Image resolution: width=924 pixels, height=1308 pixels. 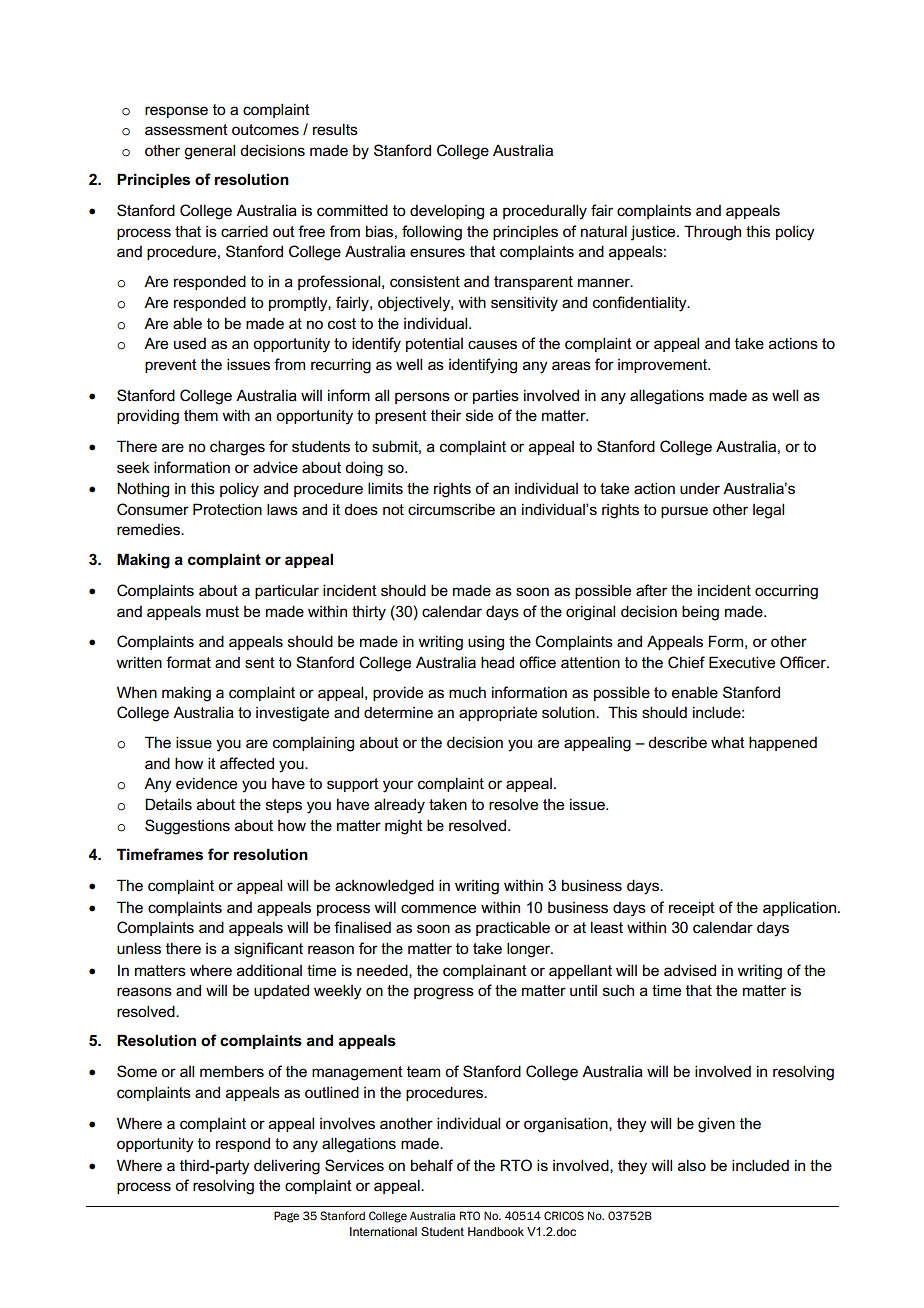 I want to click on Through, so click(x=712, y=233).
